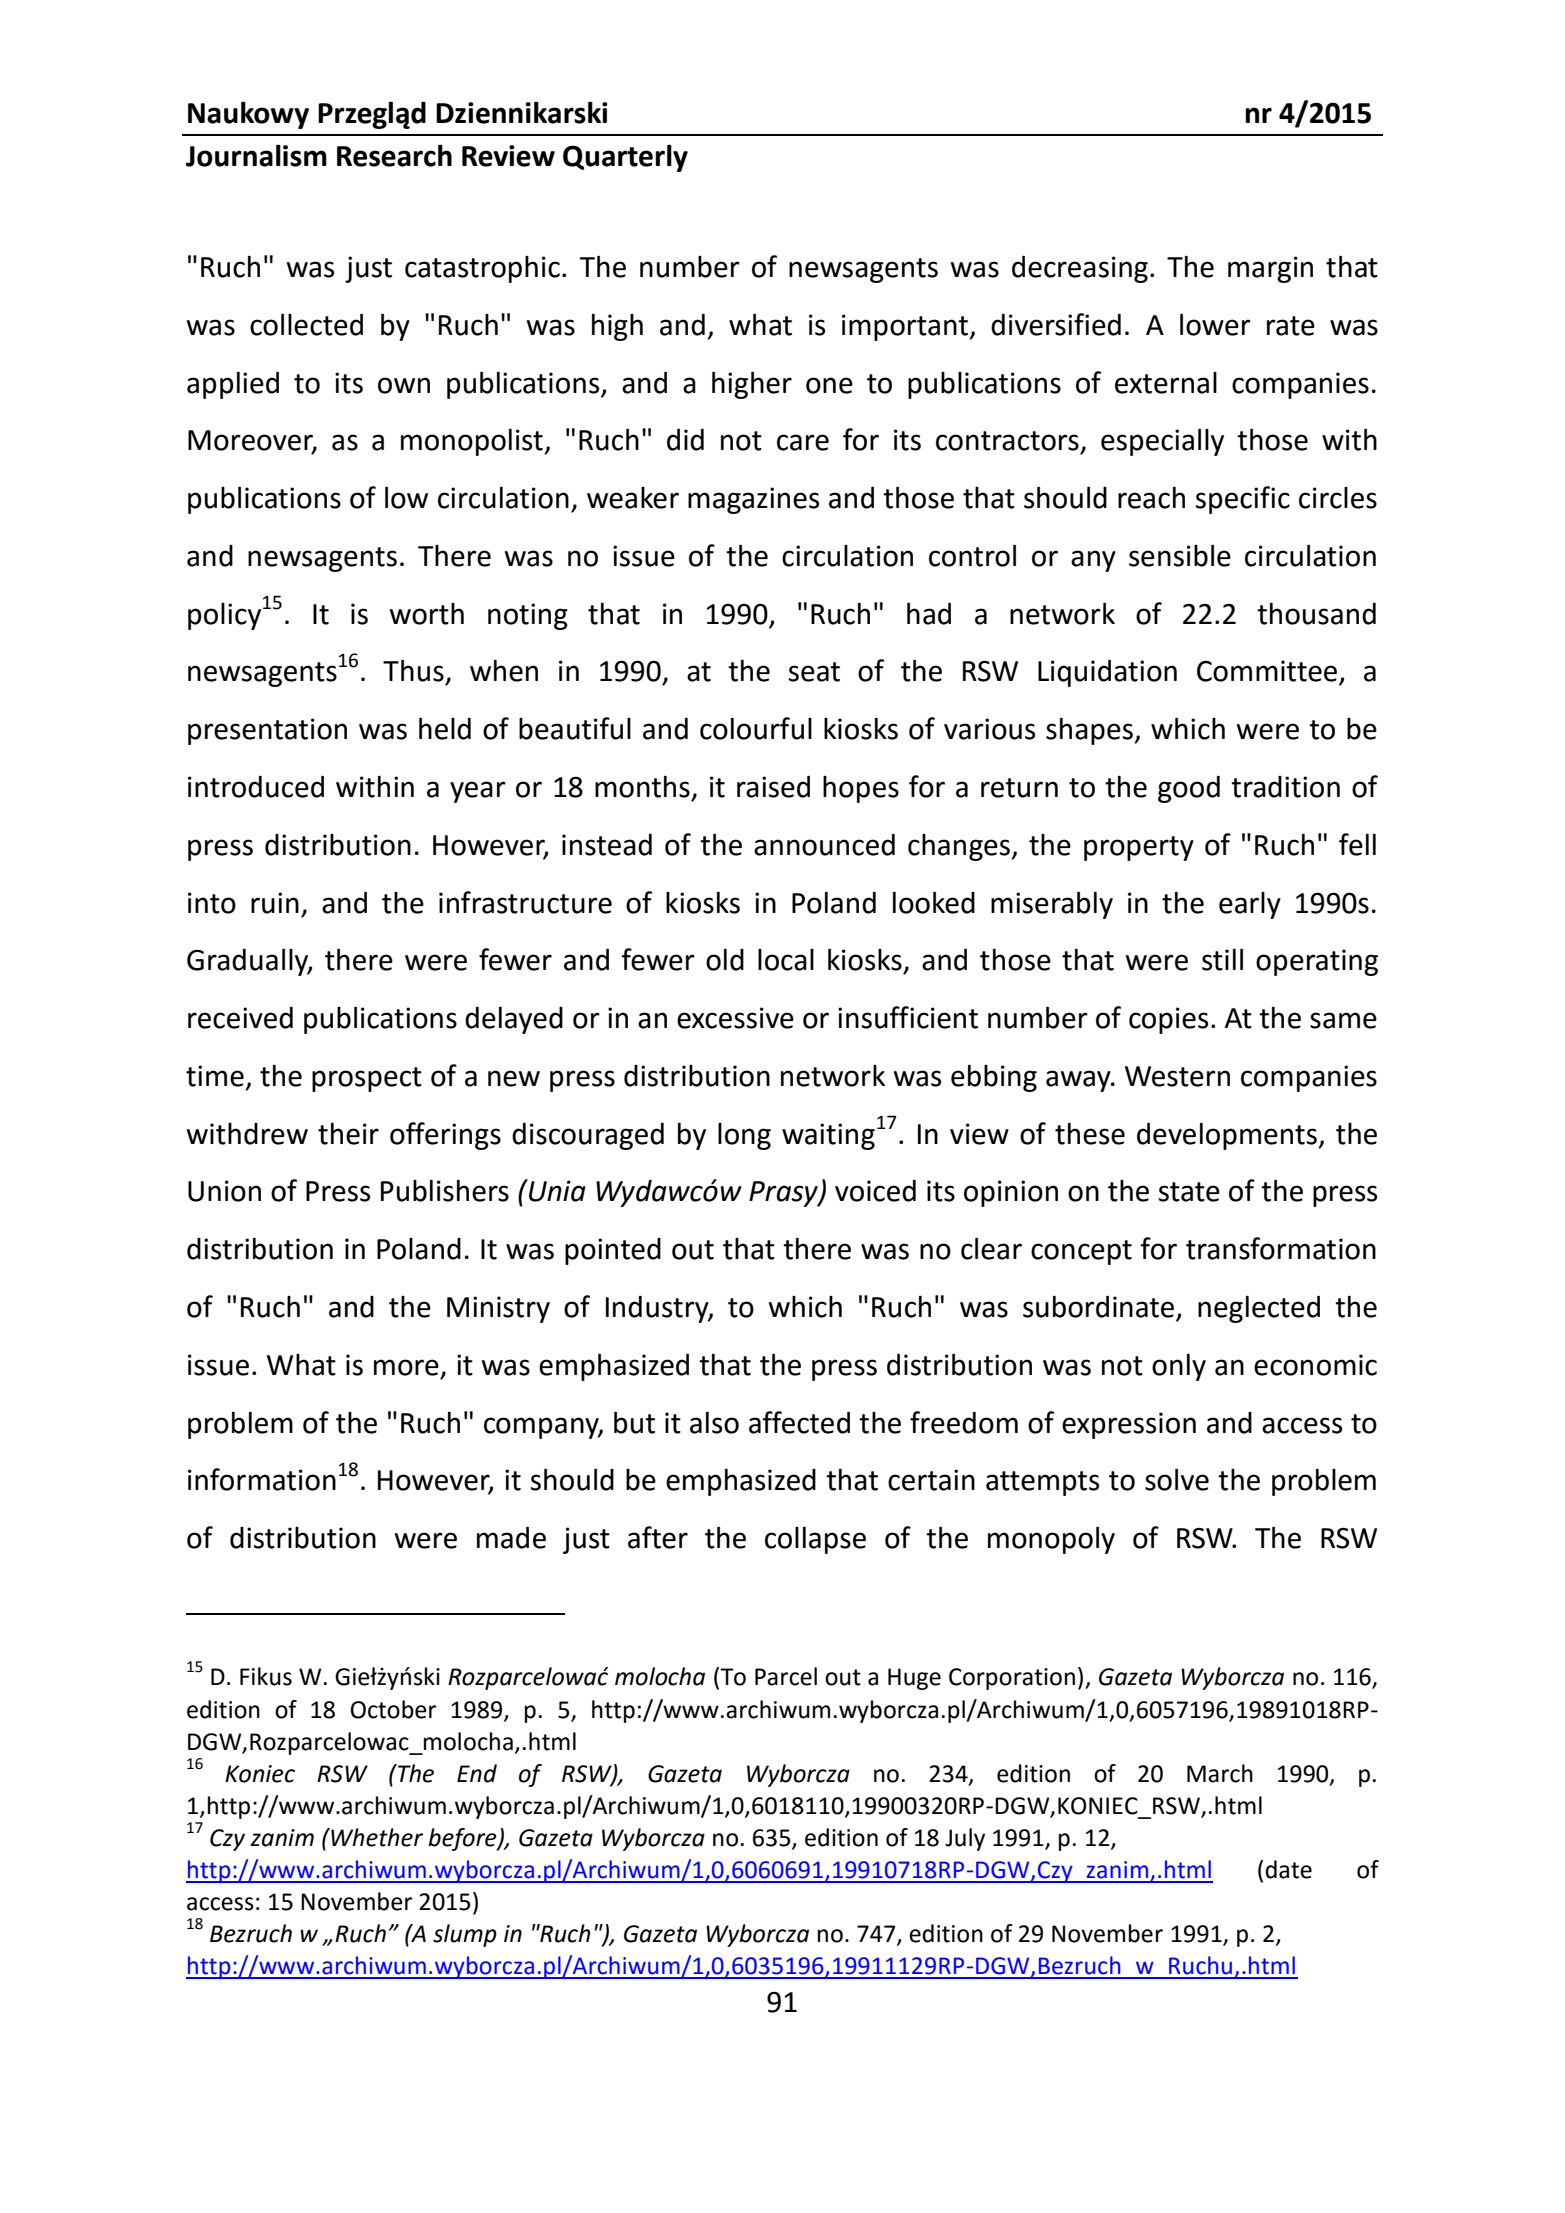 The image size is (1565, 2213). What do you see at coordinates (1270, 269) in the image?
I see `margin` at bounding box center [1270, 269].
